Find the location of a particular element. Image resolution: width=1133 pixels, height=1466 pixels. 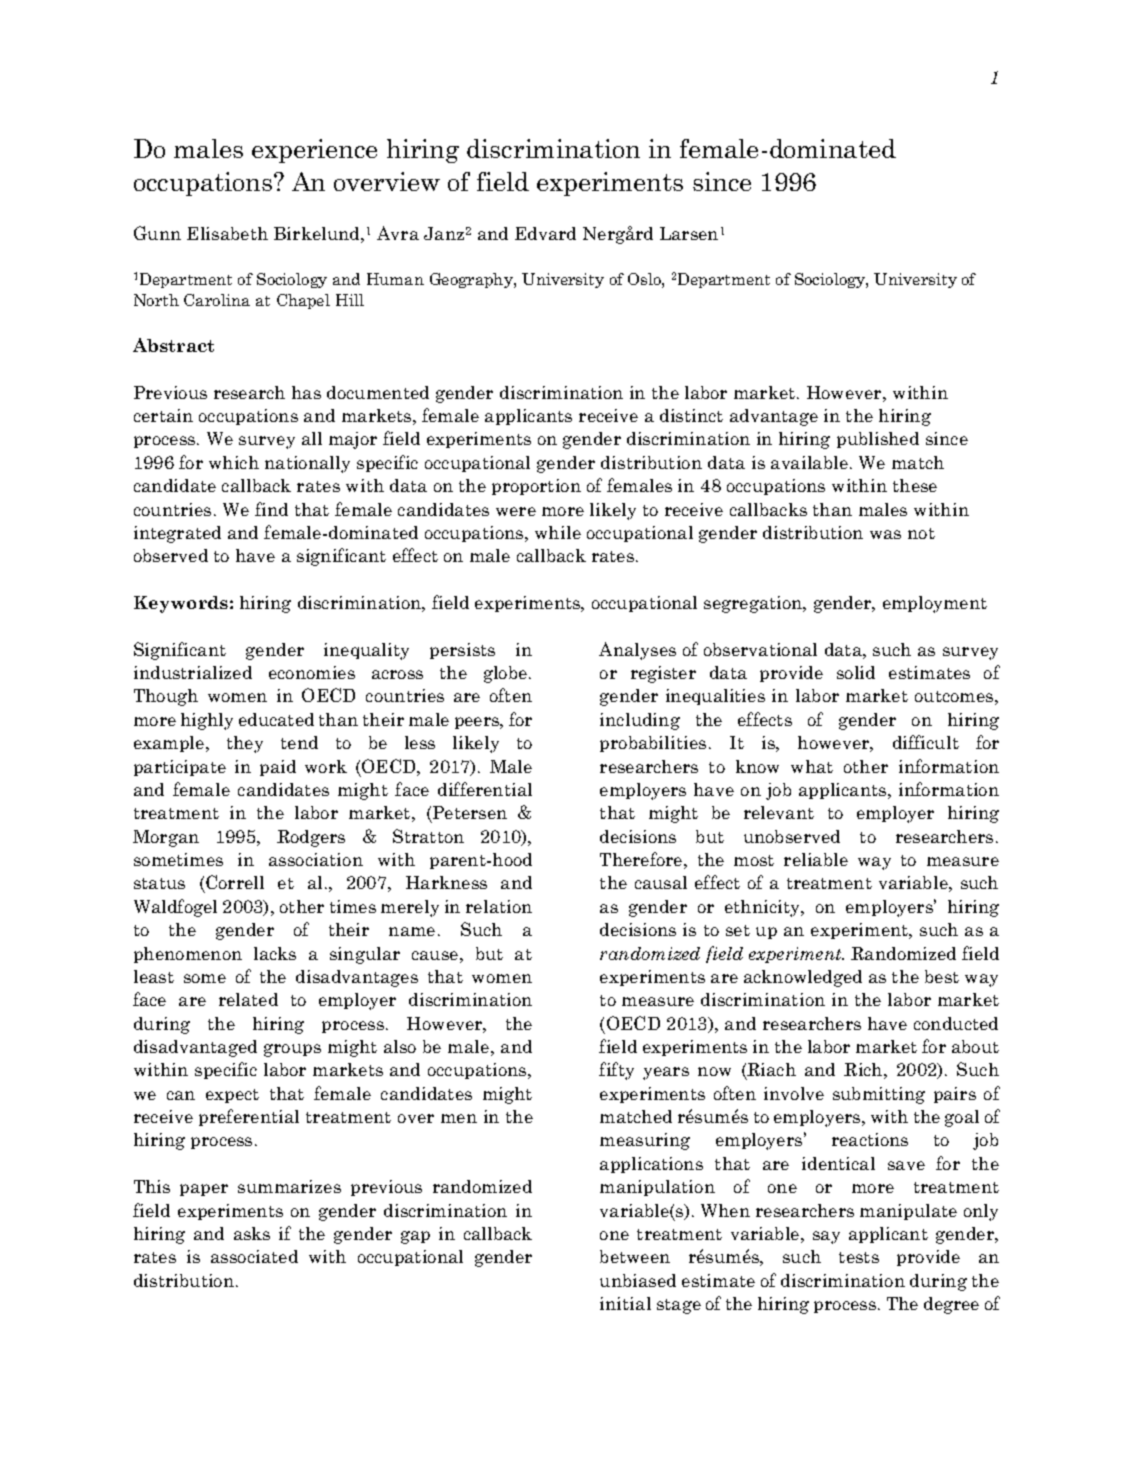

they is located at coordinates (245, 744).
